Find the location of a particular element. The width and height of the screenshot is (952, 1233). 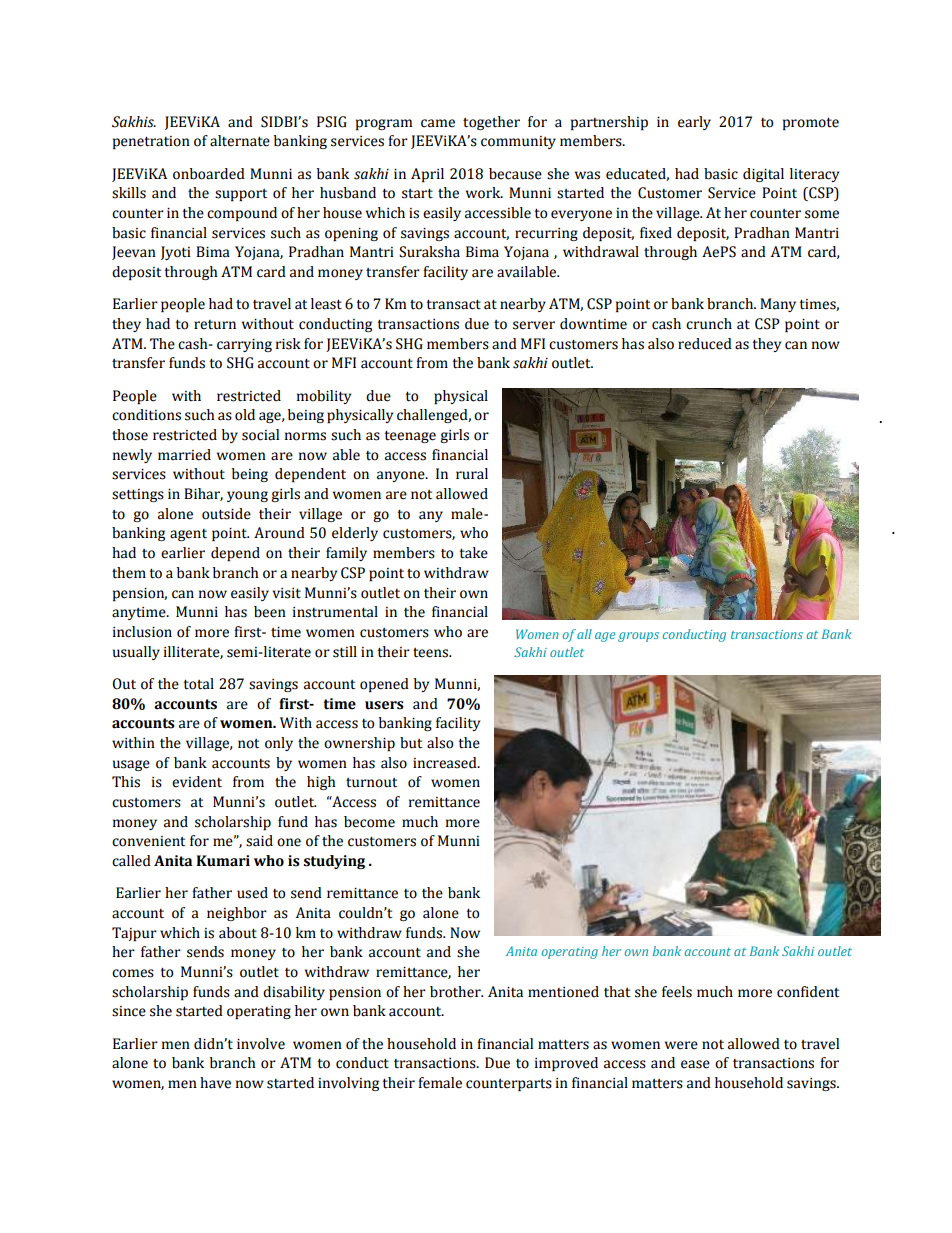

have is located at coordinates (215, 1083).
